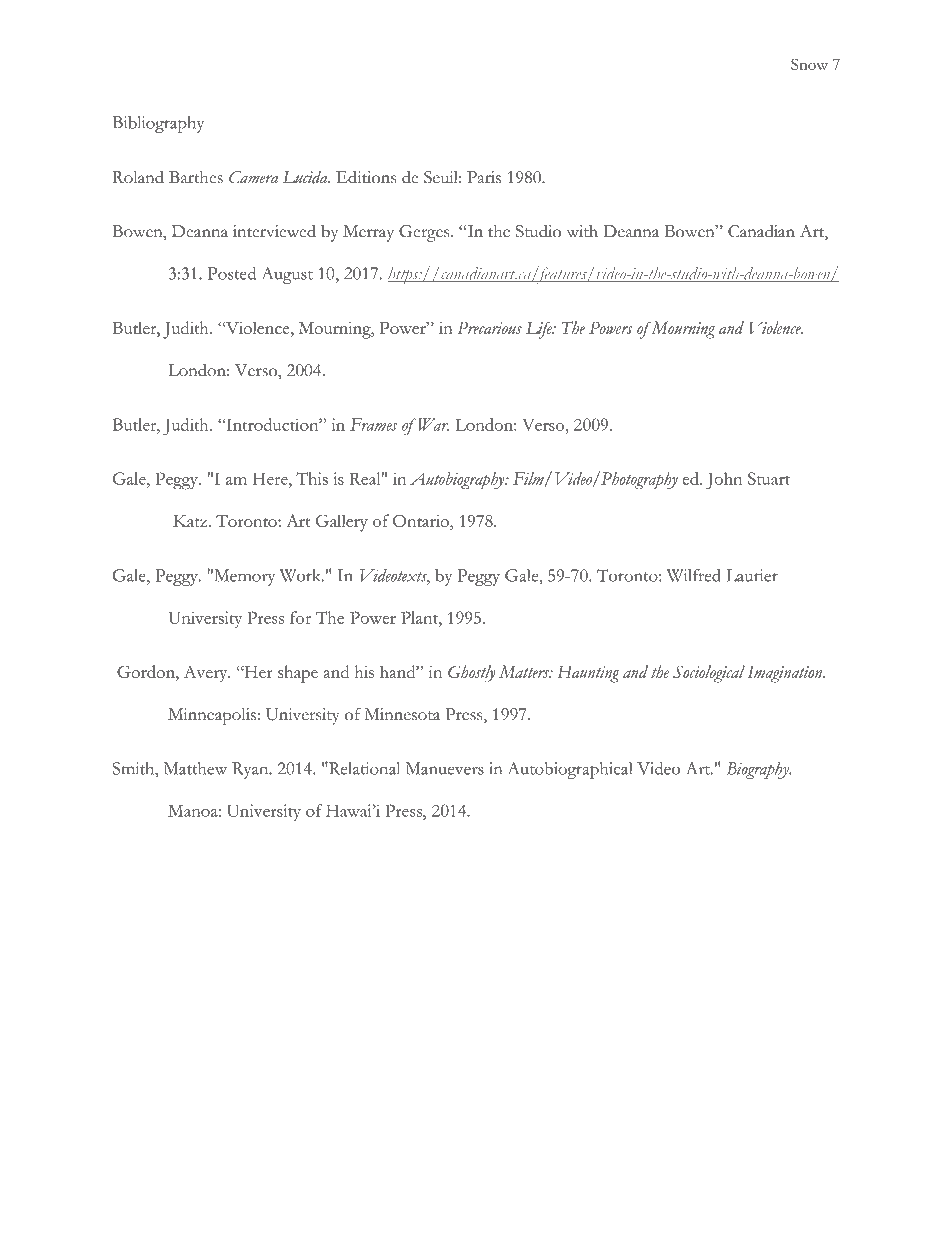 The width and height of the page is (952, 1233). Describe the element at coordinates (445, 768) in the page. I see `Manuevers` at that location.
